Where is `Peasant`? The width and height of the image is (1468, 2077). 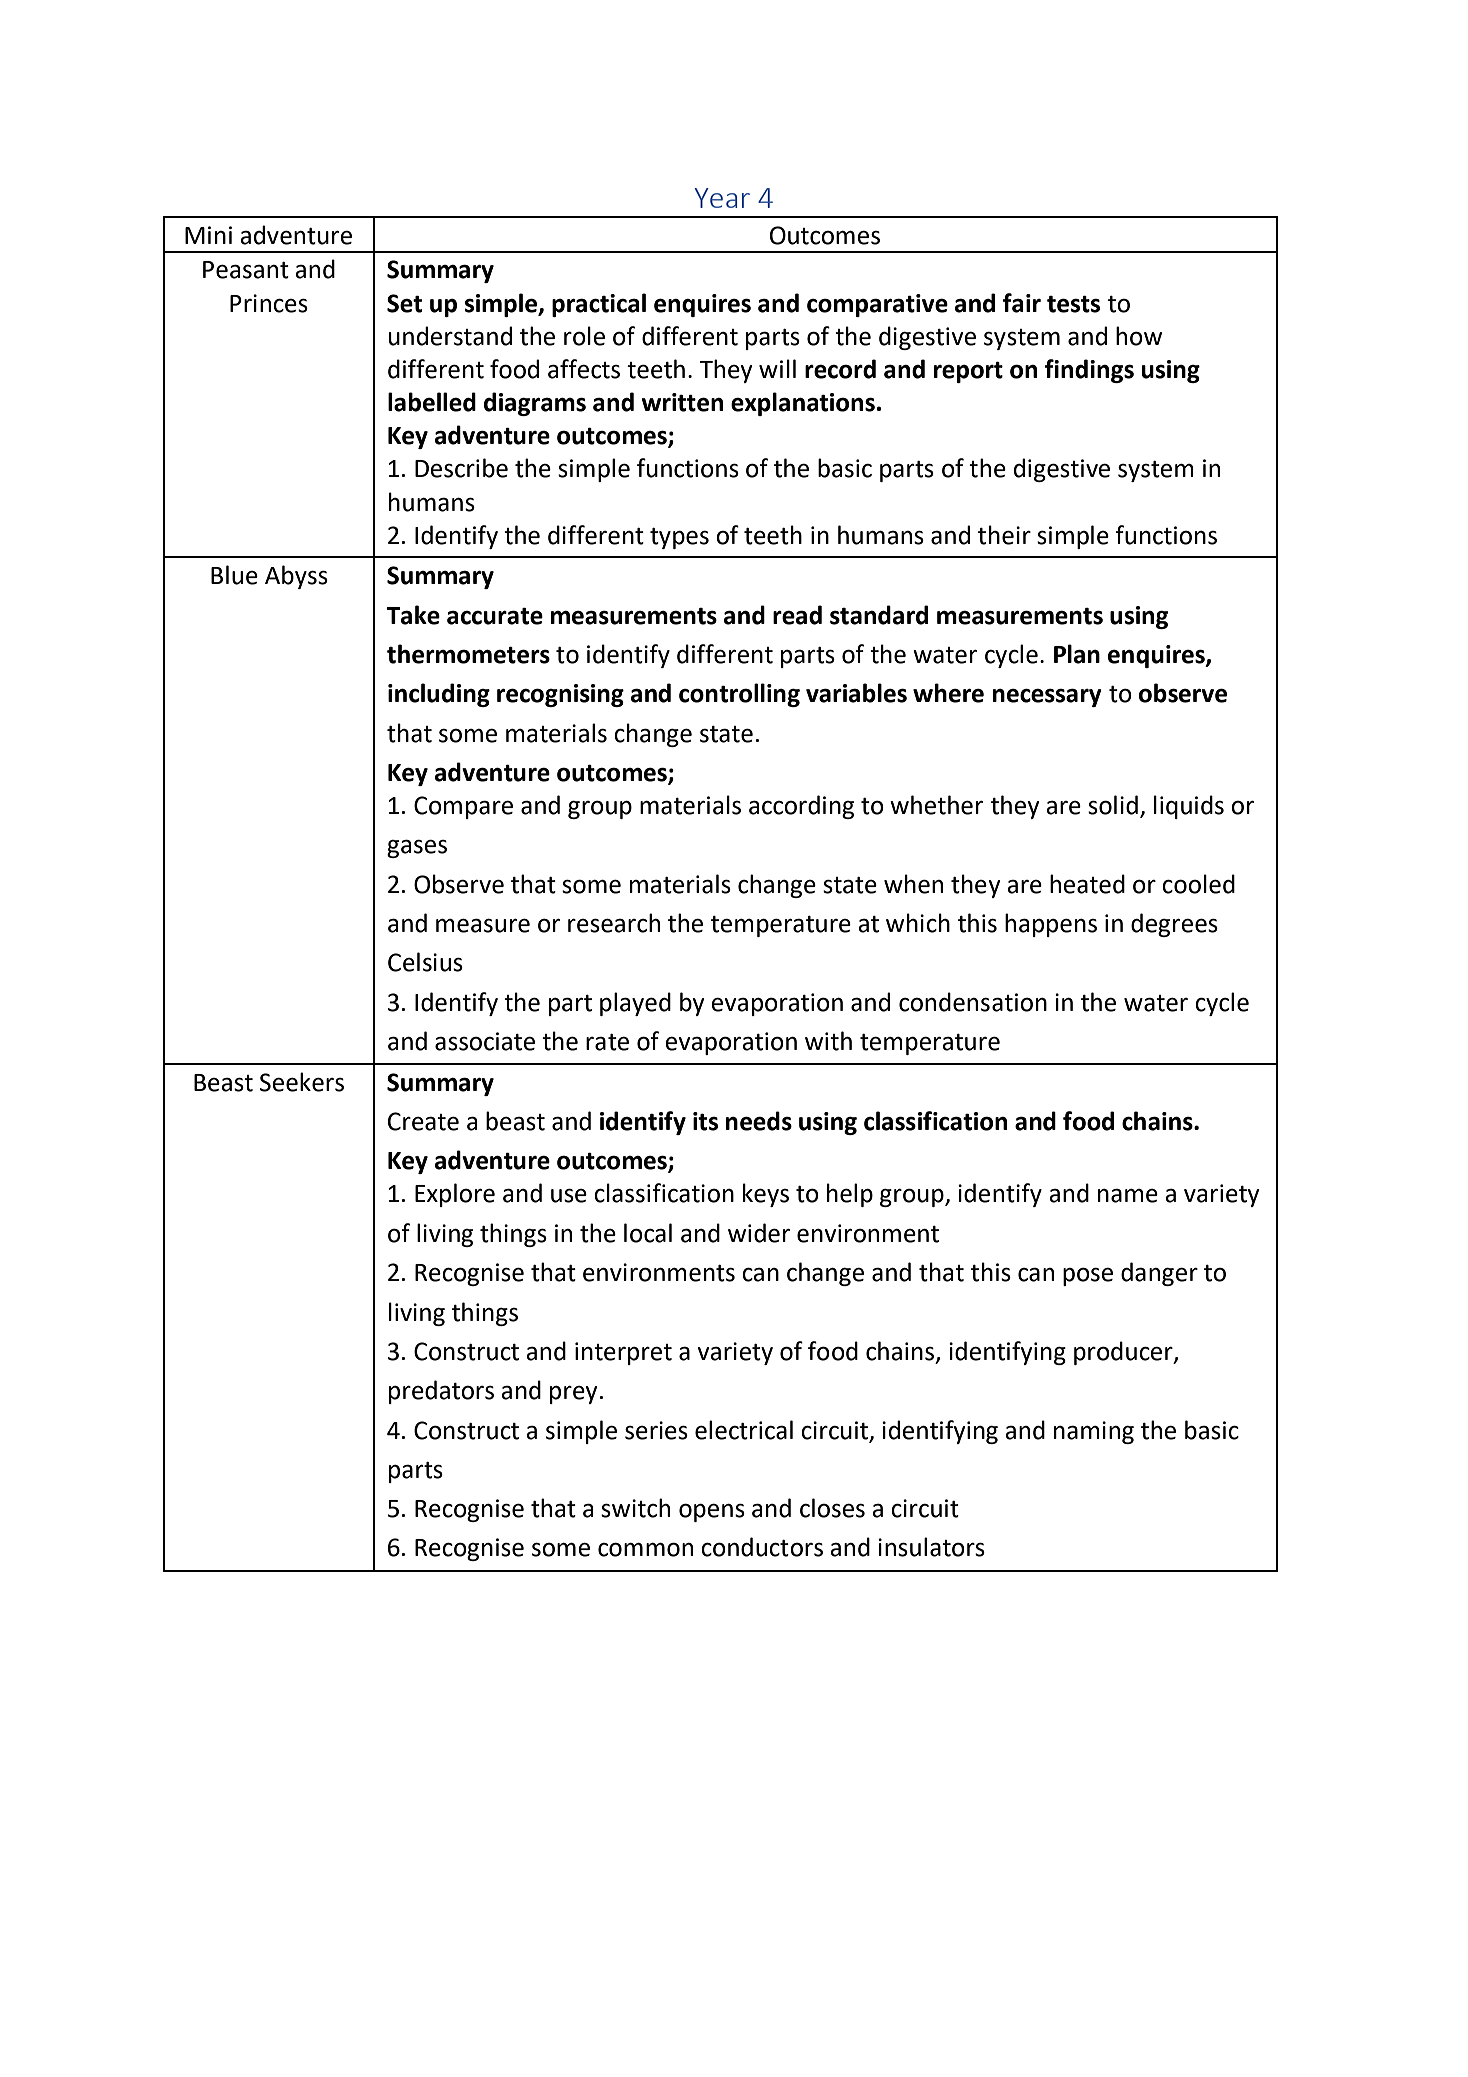 Peasant is located at coordinates (246, 270).
